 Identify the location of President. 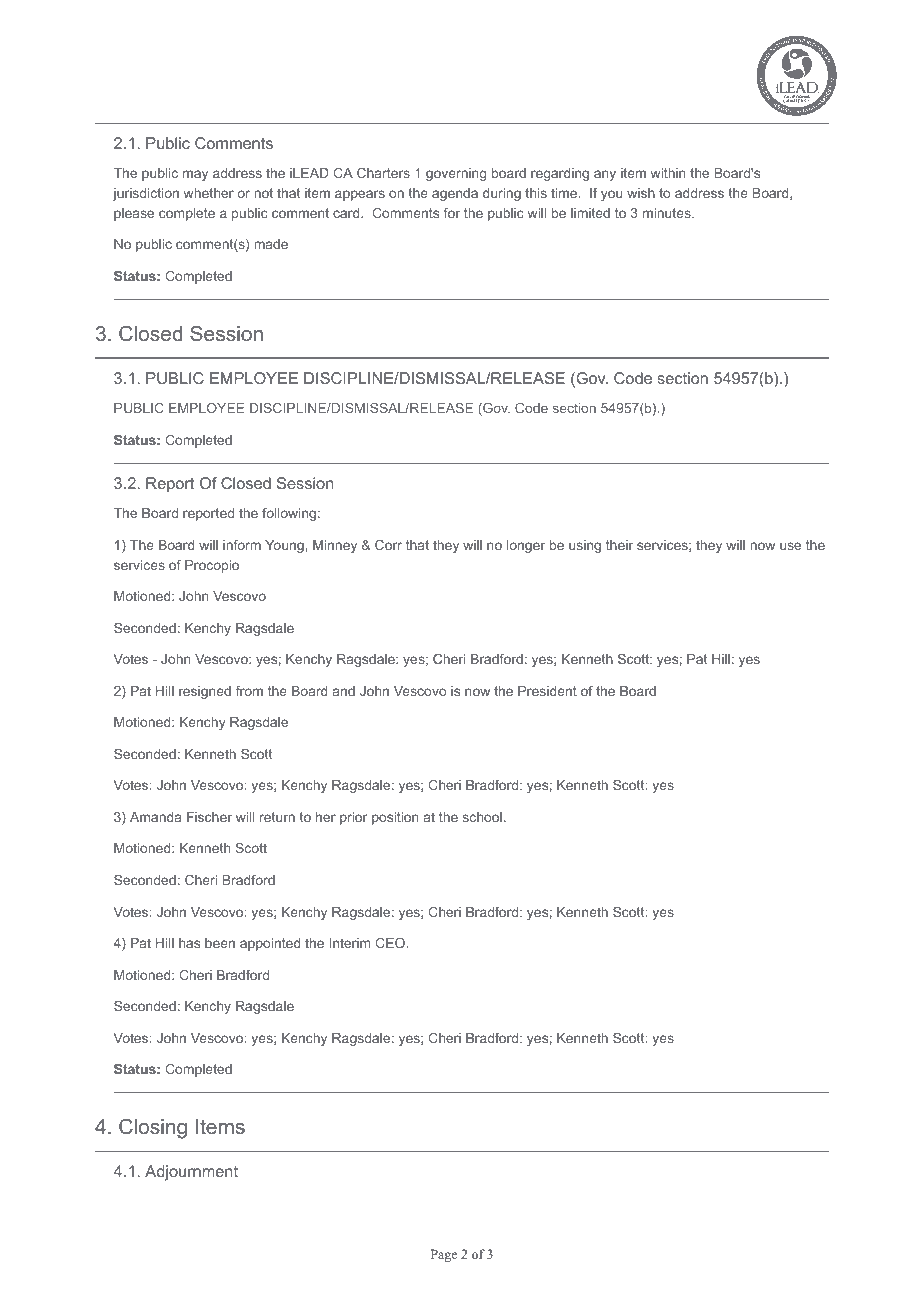
(547, 691).
